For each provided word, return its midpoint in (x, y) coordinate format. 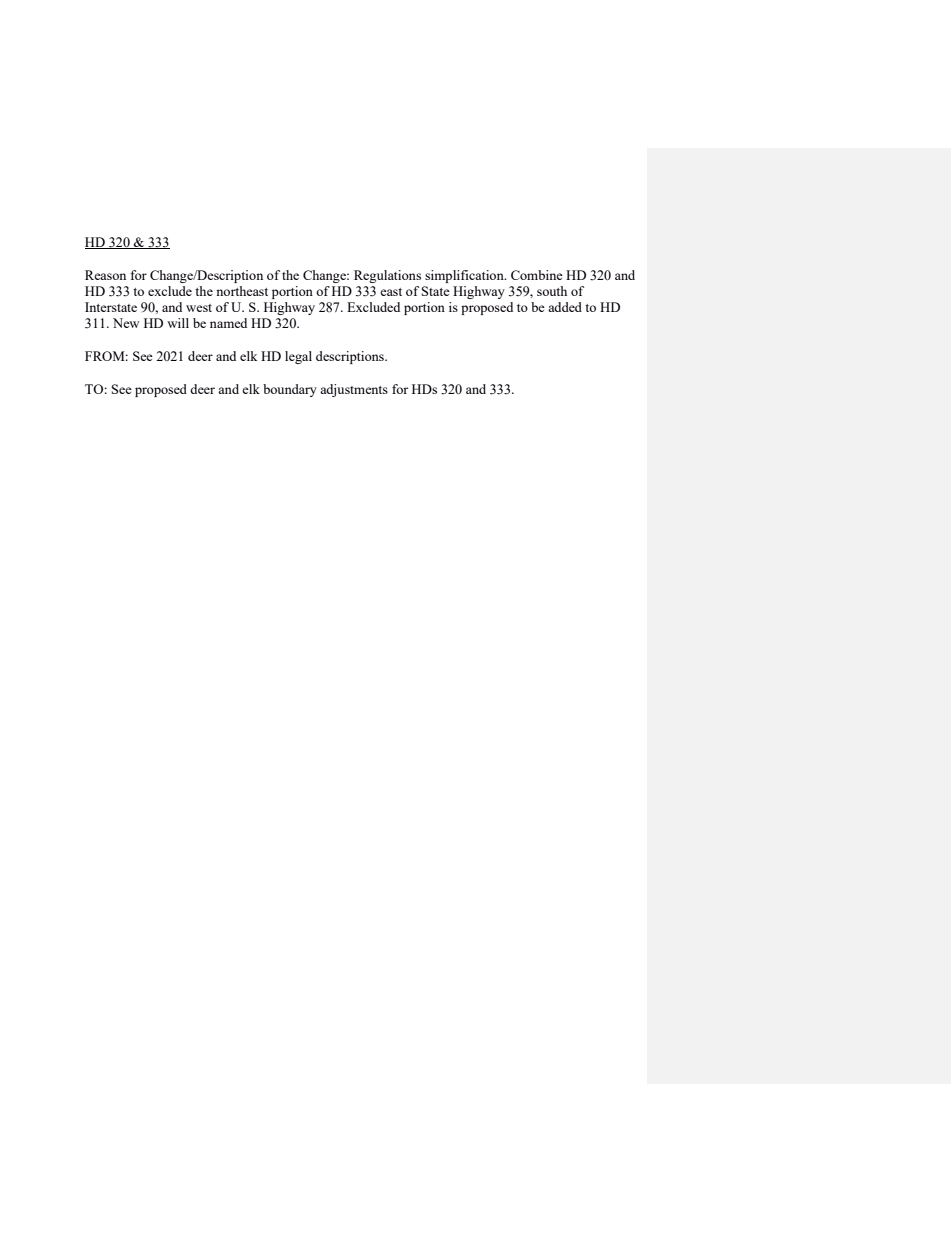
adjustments (354, 390)
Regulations (387, 276)
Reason (105, 275)
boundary (290, 390)
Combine (537, 275)
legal (298, 357)
